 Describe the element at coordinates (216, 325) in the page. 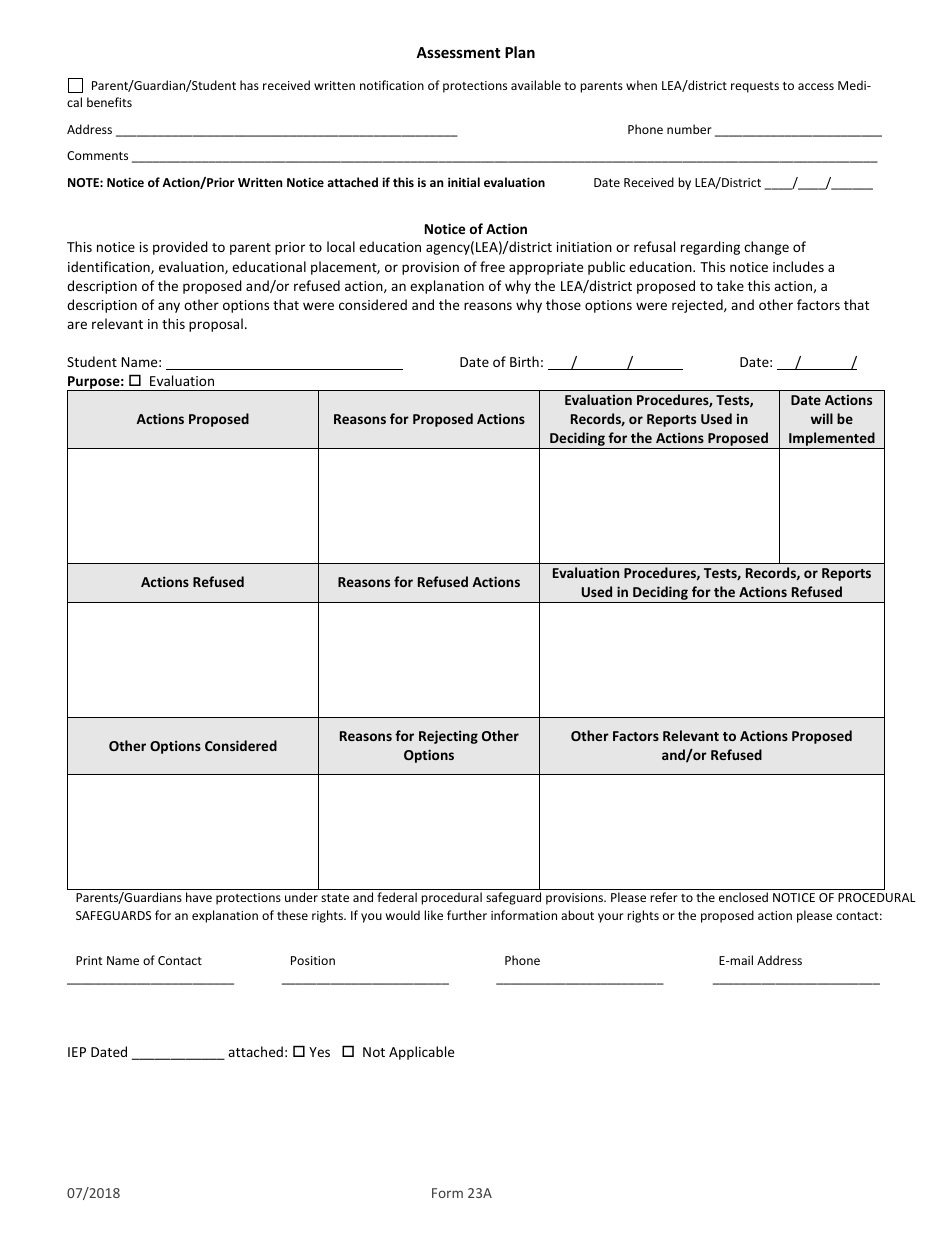

I see `proposal` at that location.
